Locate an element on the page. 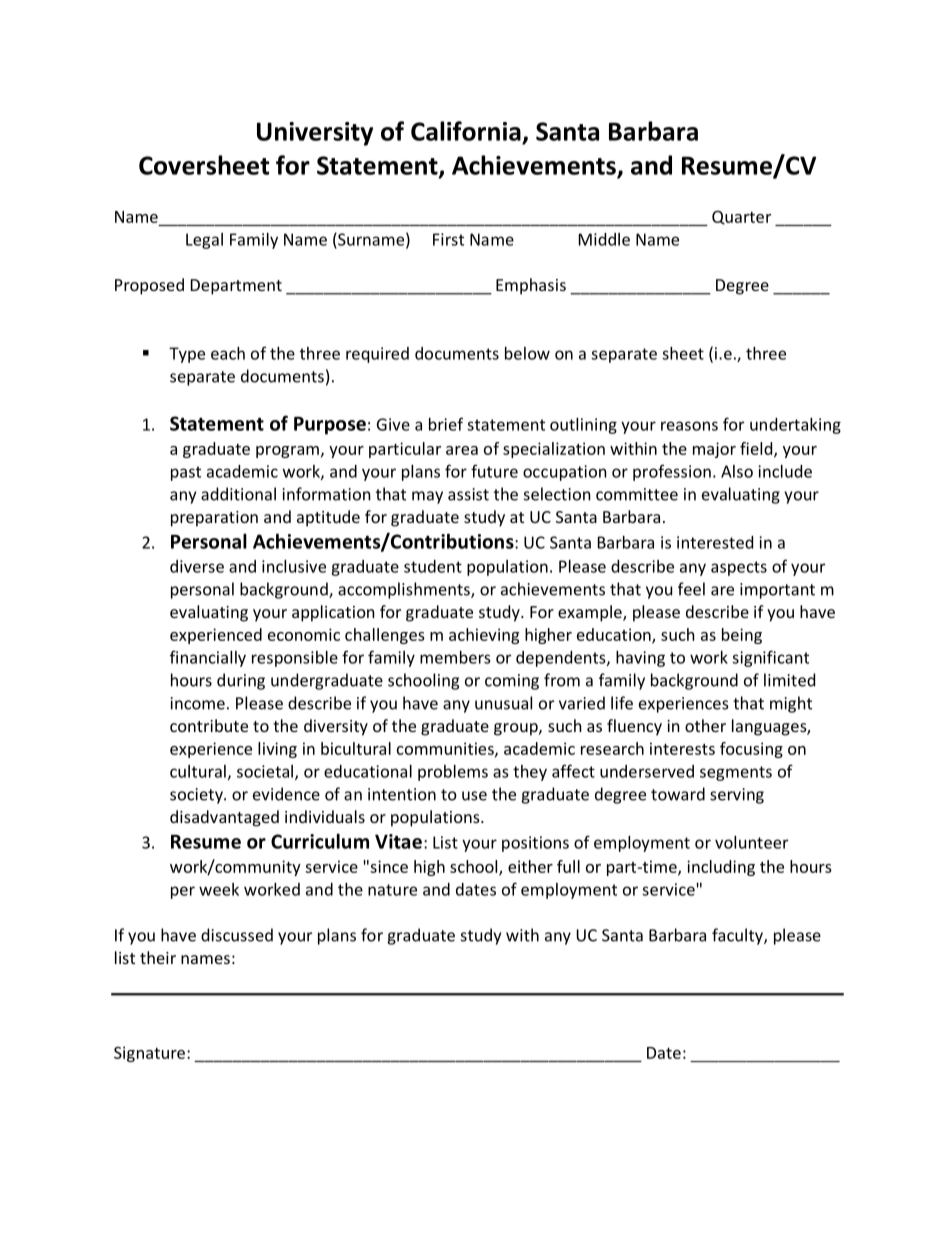 This image has width=952, height=1233. discussed is located at coordinates (237, 935).
